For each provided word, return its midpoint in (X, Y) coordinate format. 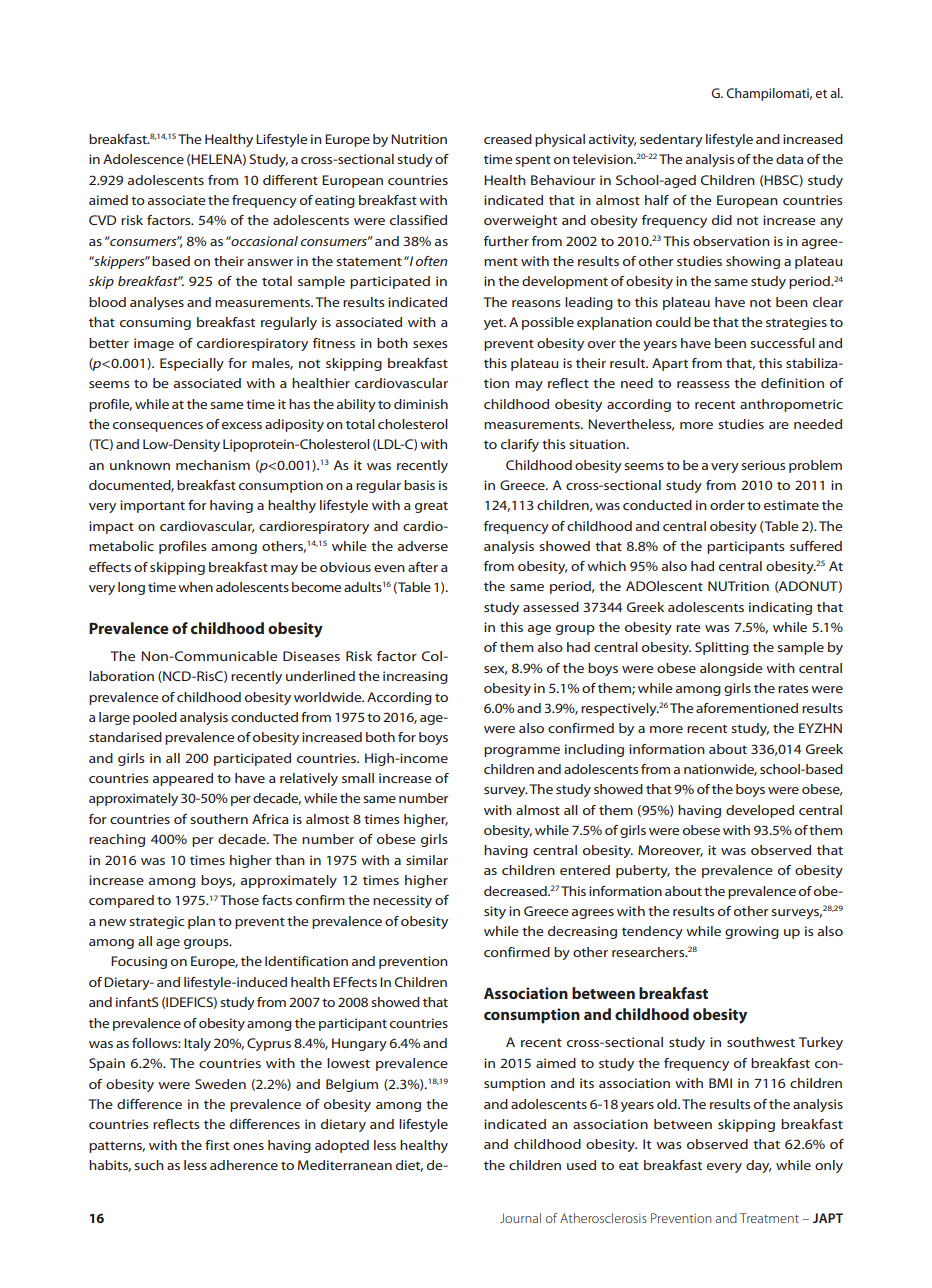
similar (427, 860)
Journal (520, 1218)
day (759, 1166)
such (149, 1165)
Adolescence (143, 159)
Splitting (722, 648)
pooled (155, 718)
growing (752, 932)
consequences (158, 427)
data (789, 159)
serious (763, 465)
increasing (415, 677)
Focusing (139, 962)
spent (533, 161)
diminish (421, 404)
